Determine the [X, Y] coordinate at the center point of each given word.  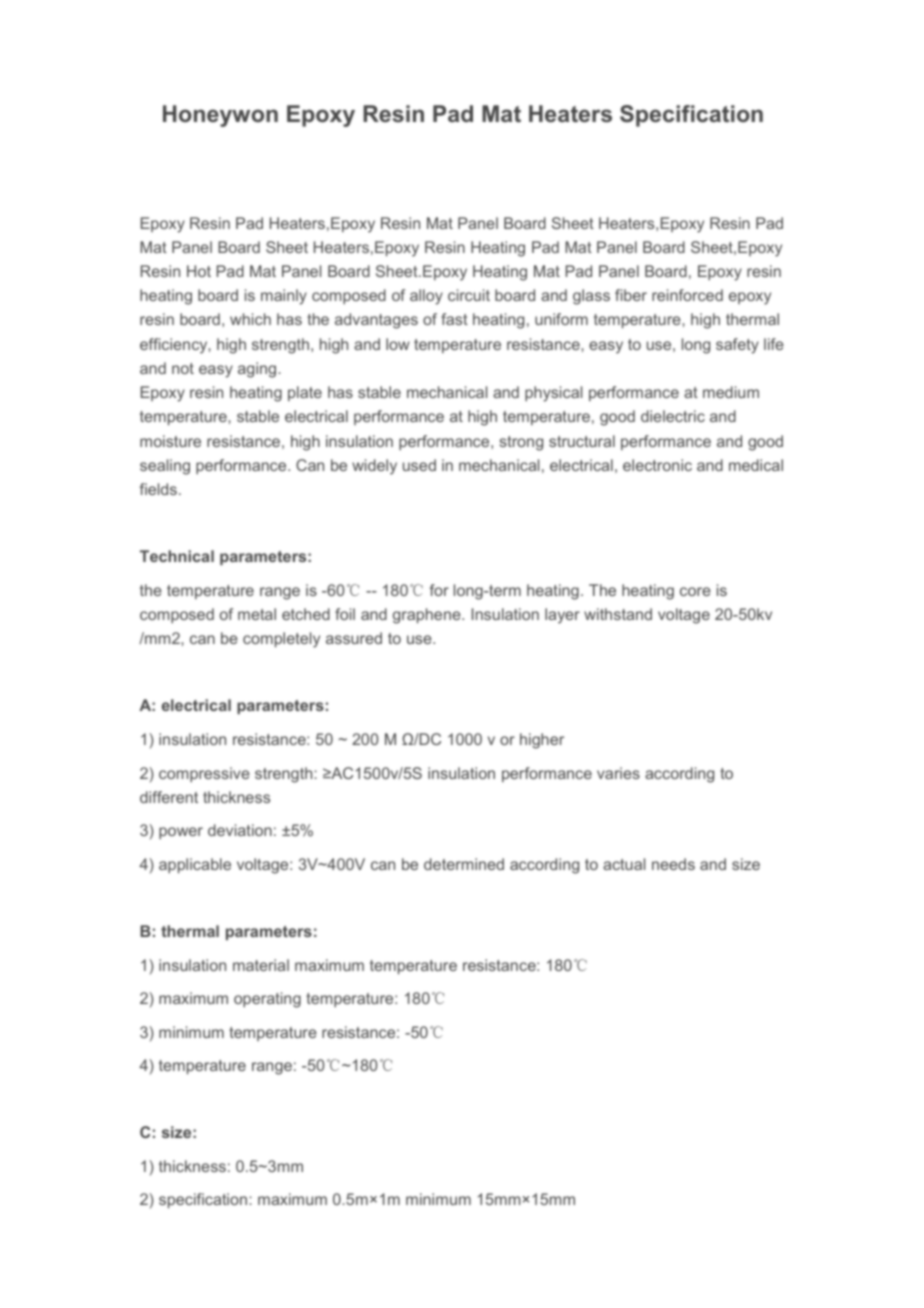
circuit [469, 295]
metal [257, 614]
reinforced [687, 295]
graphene [428, 616]
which [250, 319]
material [261, 965]
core [695, 591]
